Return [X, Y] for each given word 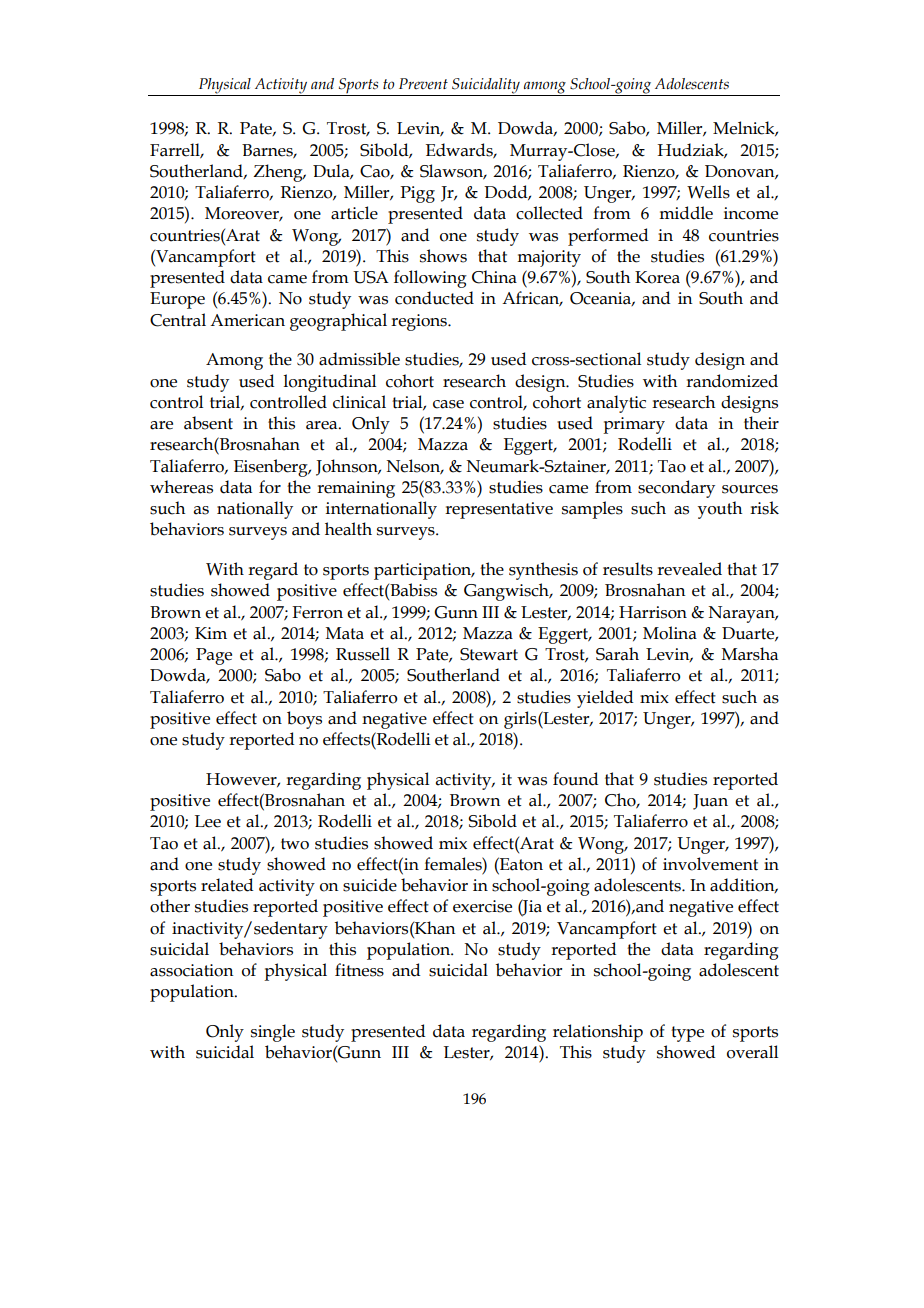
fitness [359, 970]
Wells [708, 192]
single [273, 1033]
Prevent [423, 84]
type [687, 1034]
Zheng [279, 173]
